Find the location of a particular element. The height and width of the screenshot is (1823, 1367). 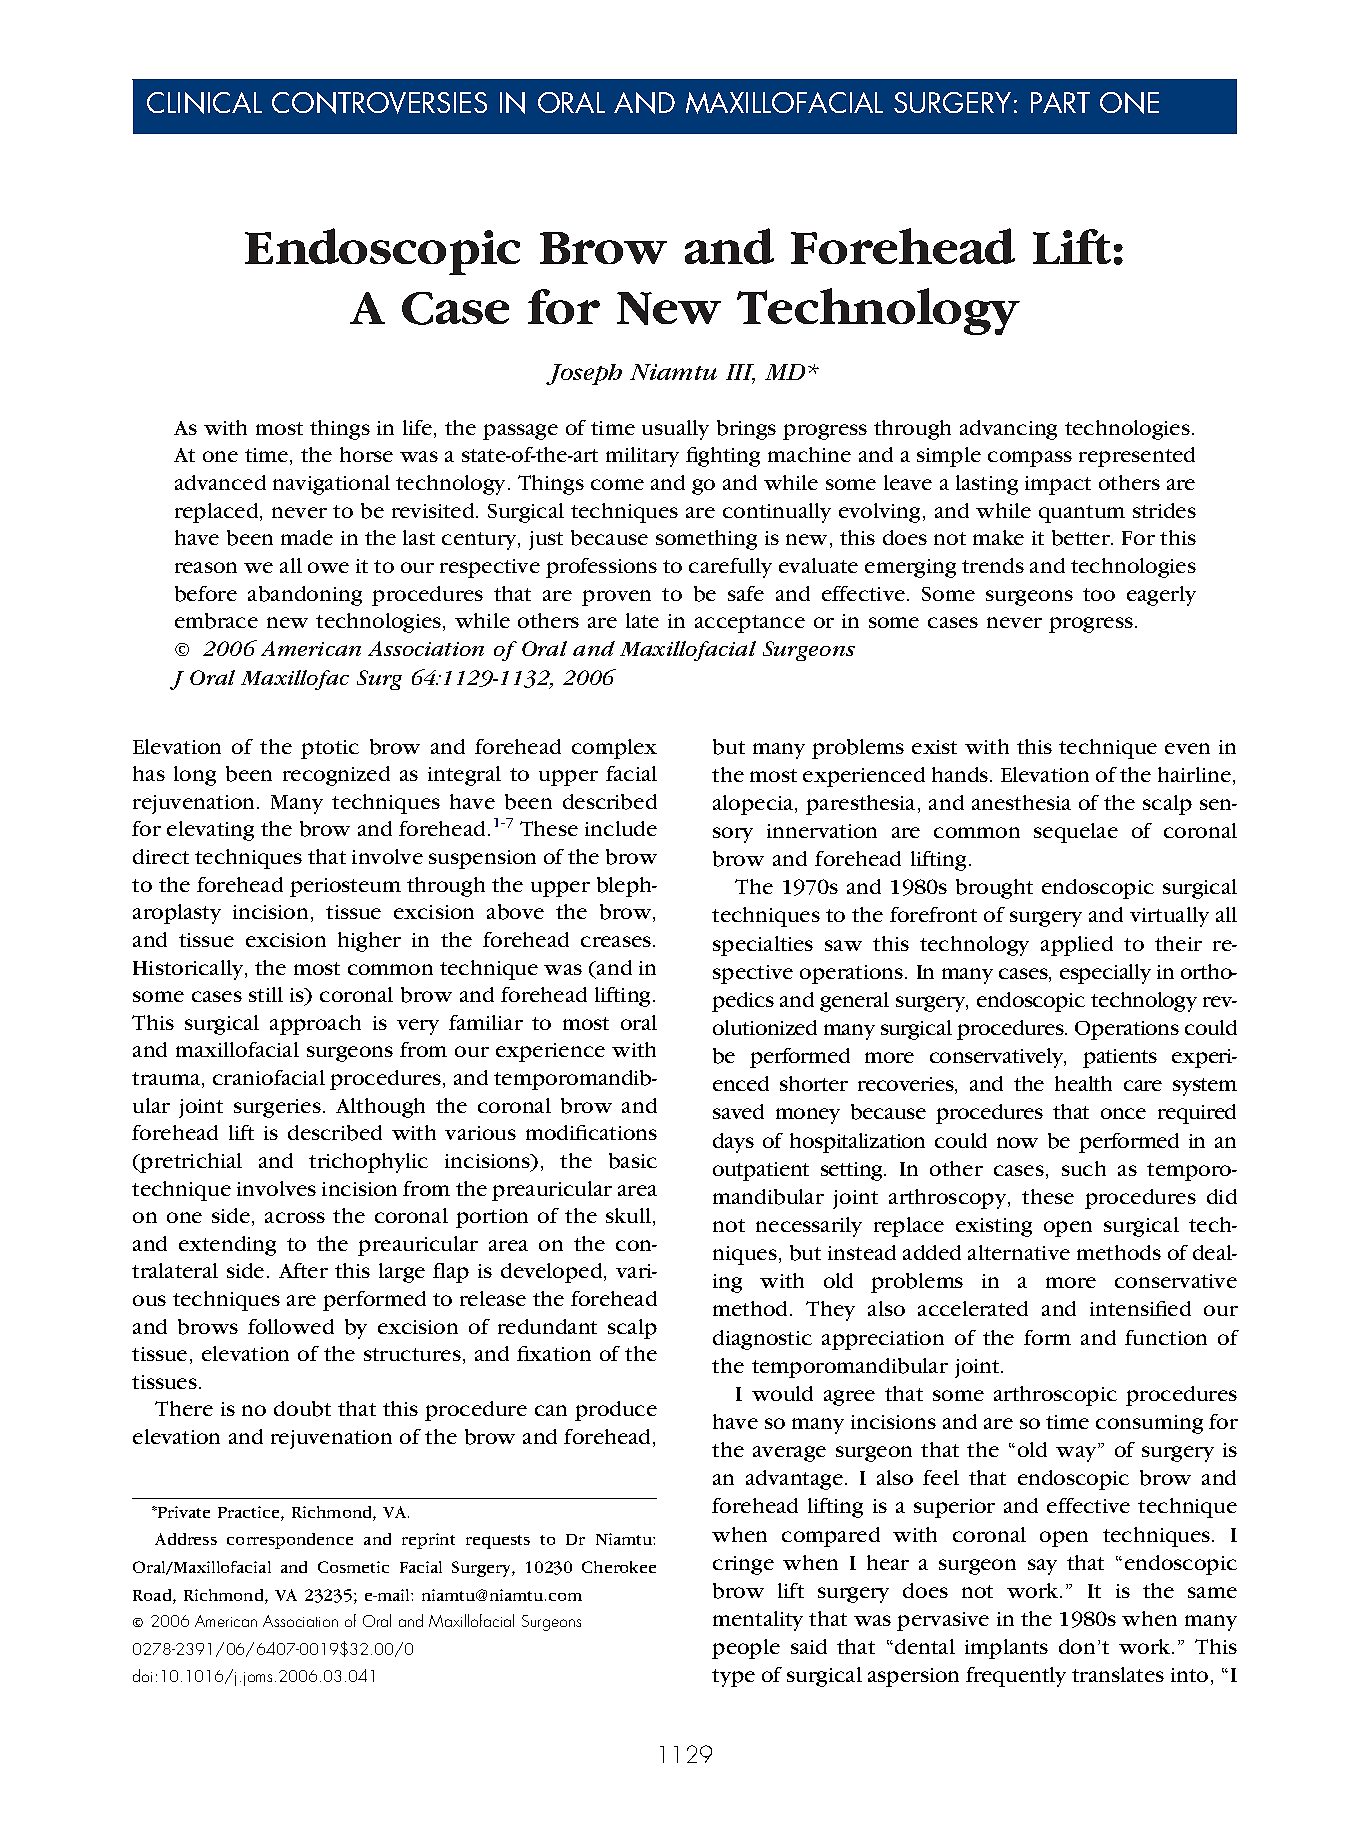

Cosmetic is located at coordinates (353, 1567).
